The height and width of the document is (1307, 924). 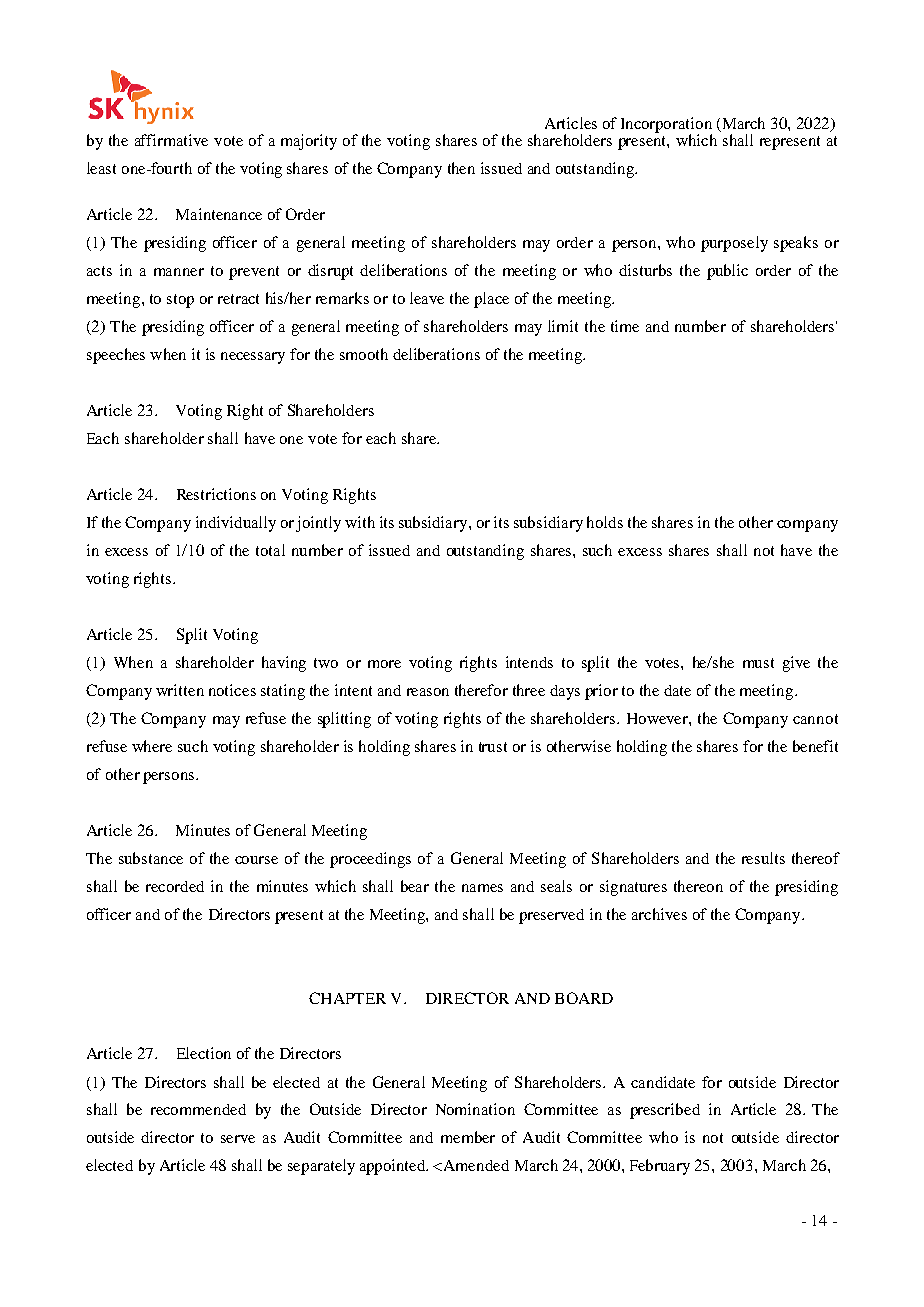 I want to click on prescribed, so click(x=665, y=1111).
